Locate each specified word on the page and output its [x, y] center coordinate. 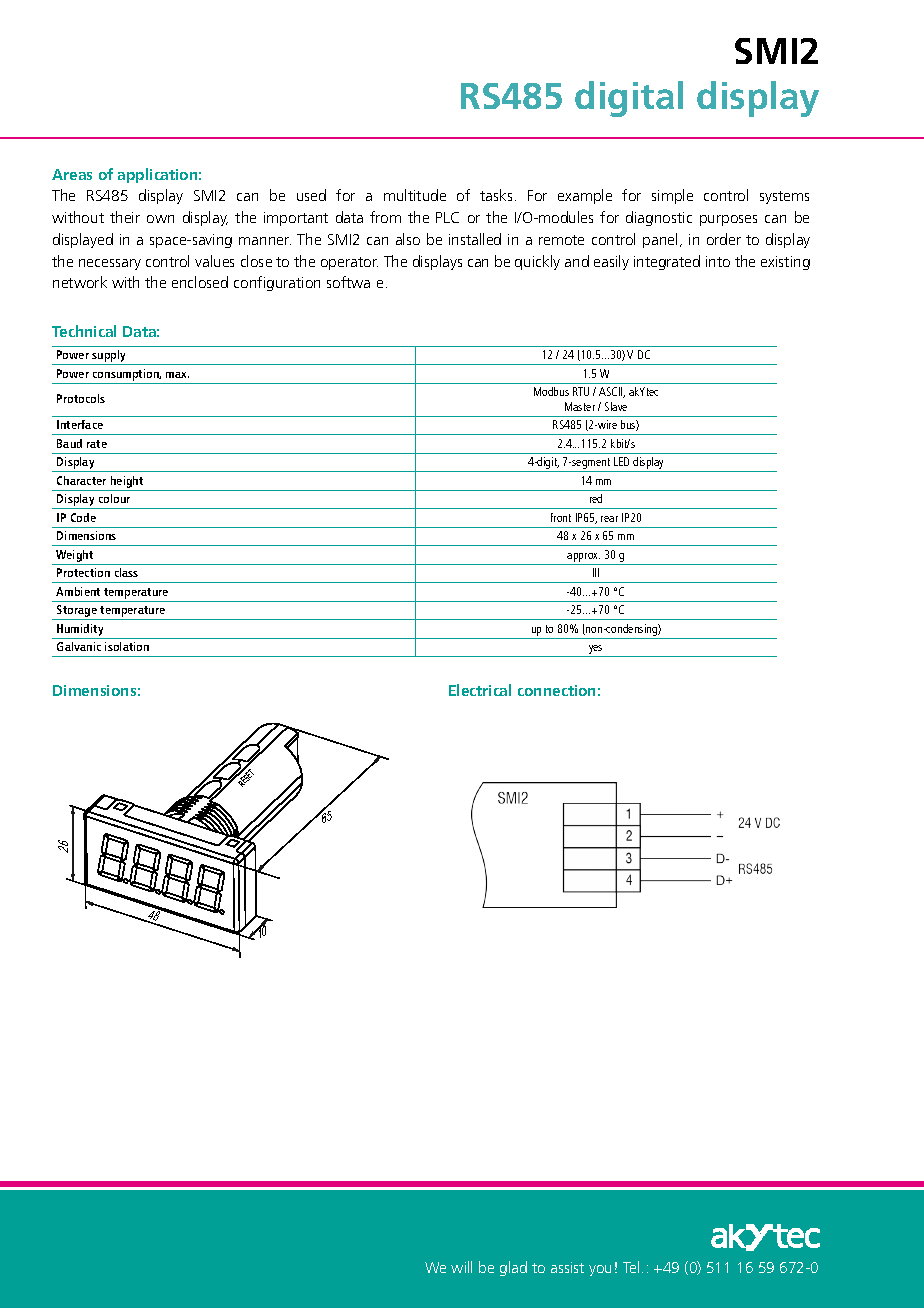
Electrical [480, 690]
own [160, 219]
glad [513, 1268]
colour [114, 498]
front [561, 517]
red [596, 498]
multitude [415, 195]
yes [596, 651]
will [461, 1267]
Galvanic [79, 646]
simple [672, 196]
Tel [631, 1267]
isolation [127, 646]
